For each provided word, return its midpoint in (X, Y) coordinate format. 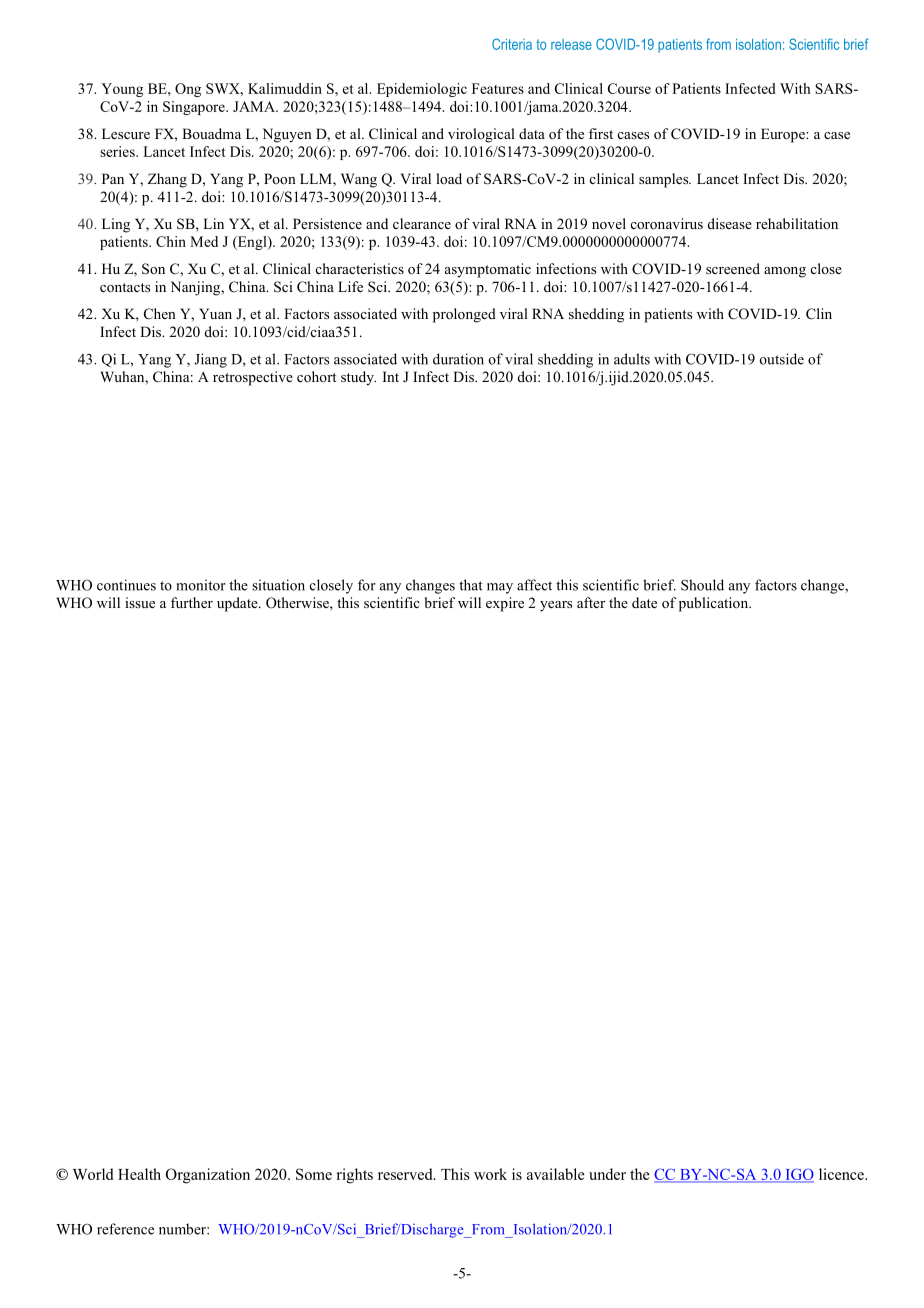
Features (498, 88)
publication (715, 604)
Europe (784, 135)
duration (458, 359)
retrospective (253, 378)
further (192, 602)
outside (782, 359)
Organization (208, 1176)
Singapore (195, 108)
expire (505, 604)
